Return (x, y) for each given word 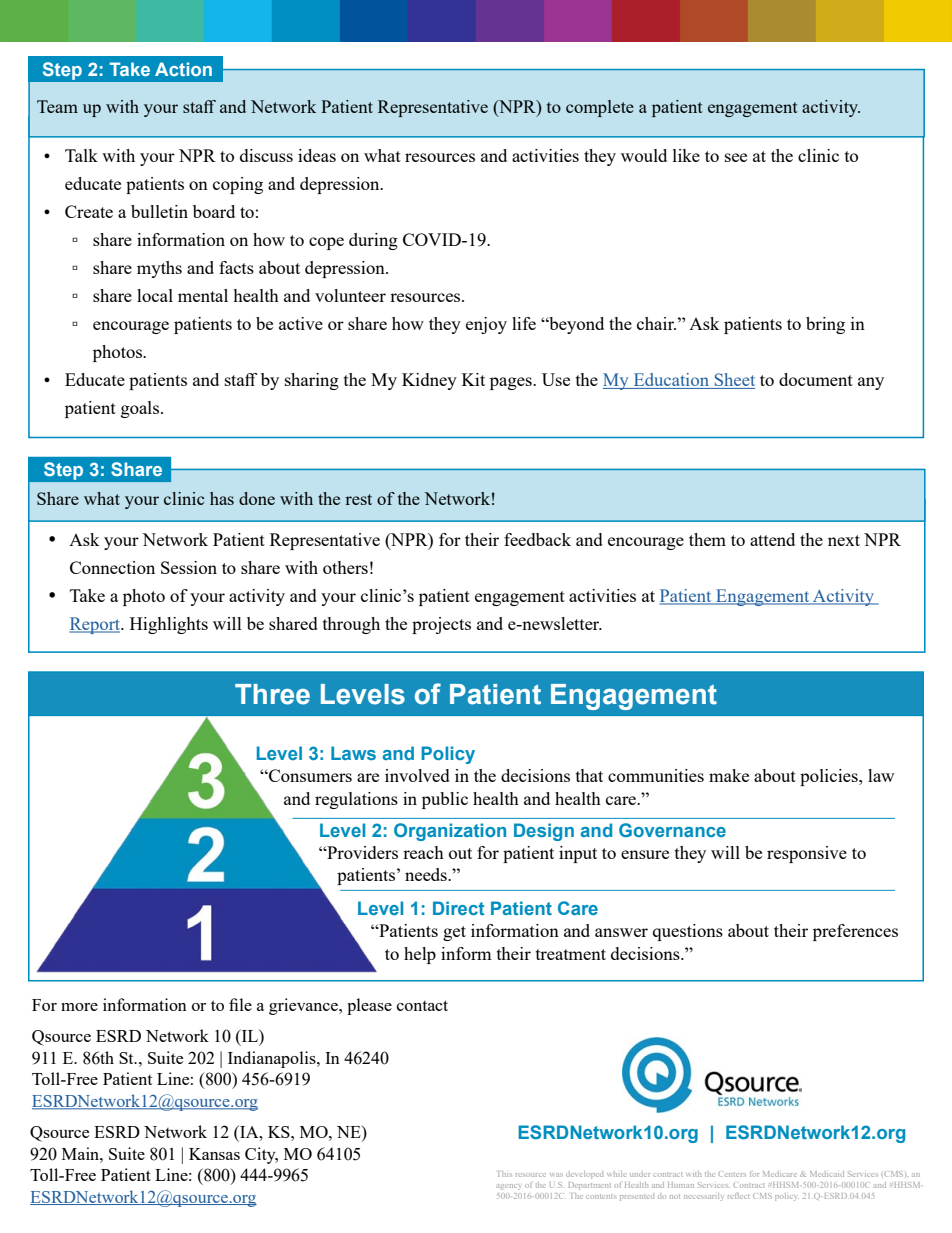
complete (600, 108)
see (736, 157)
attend (772, 539)
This (505, 1174)
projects (441, 625)
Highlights (169, 625)
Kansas (214, 1154)
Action (183, 69)
